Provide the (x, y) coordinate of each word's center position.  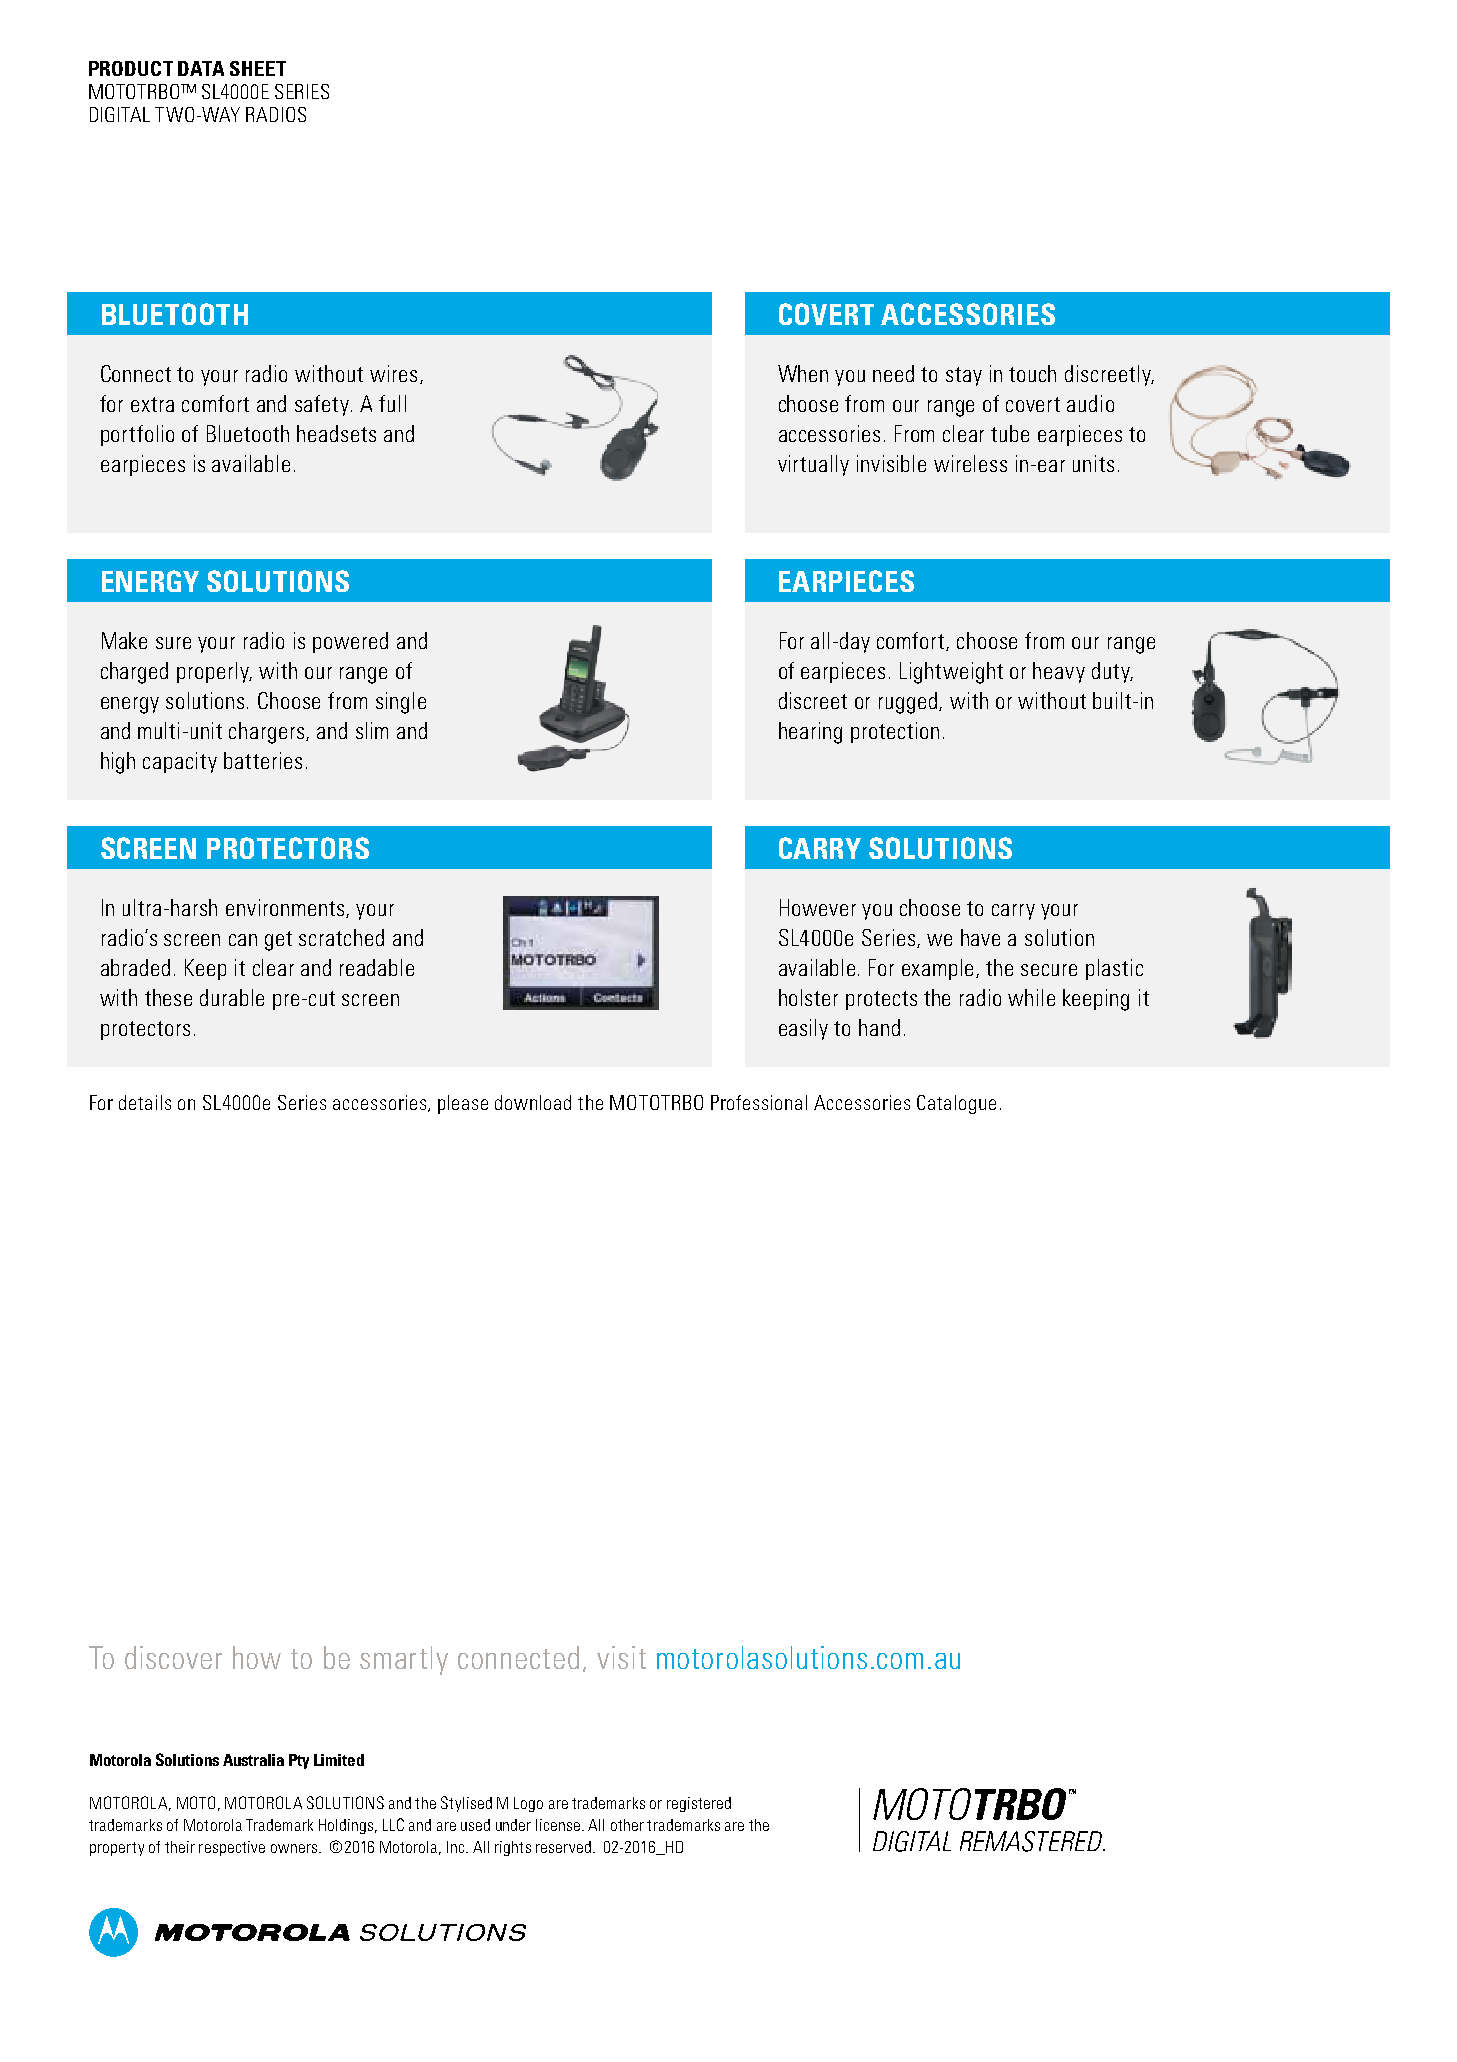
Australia (253, 1760)
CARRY (820, 848)
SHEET (258, 68)
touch (1032, 373)
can (243, 940)
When (803, 373)
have (980, 937)
